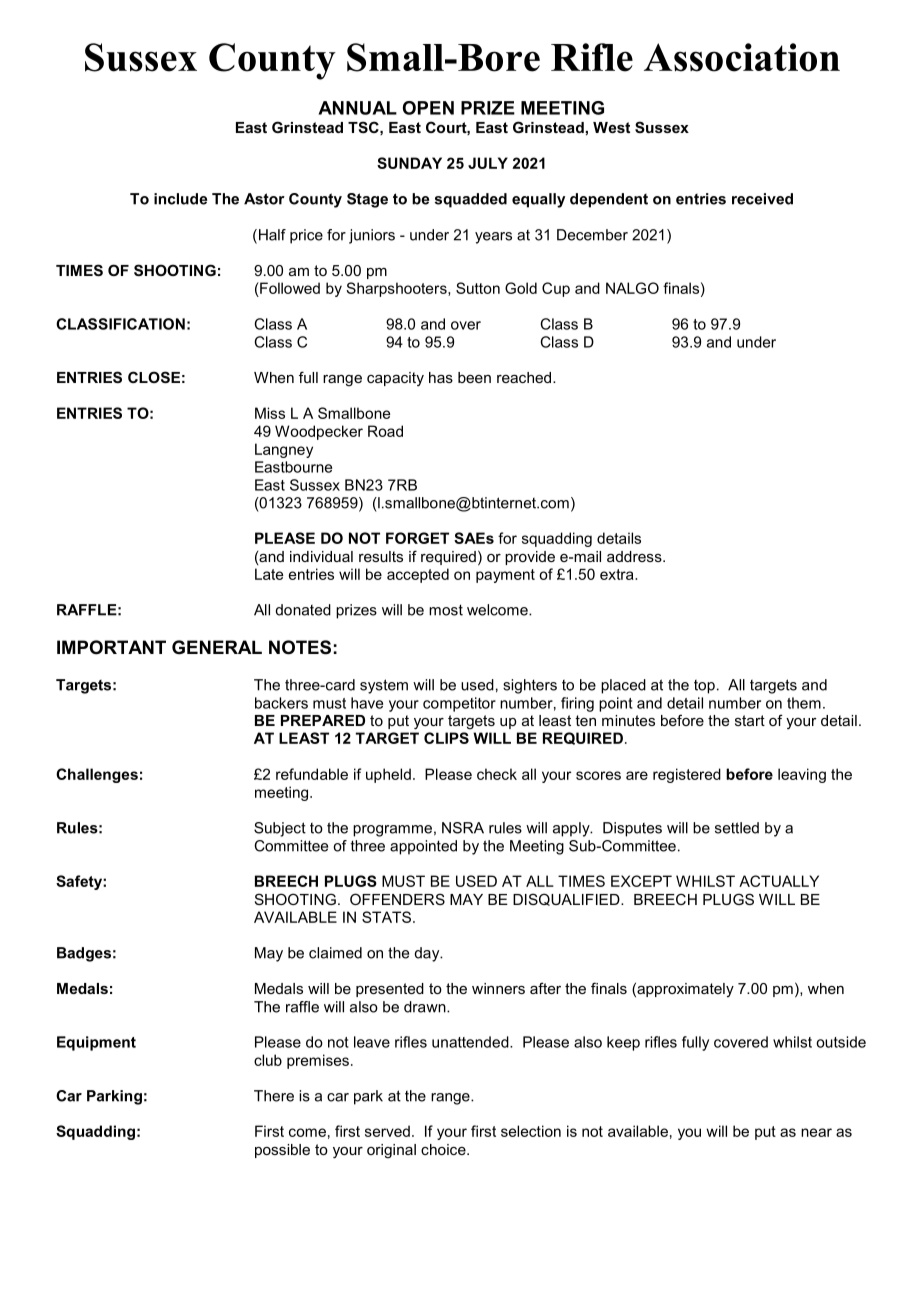 The width and height of the page is (924, 1308). Describe the element at coordinates (397, 899) in the page. I see `OFFENDERS` at that location.
